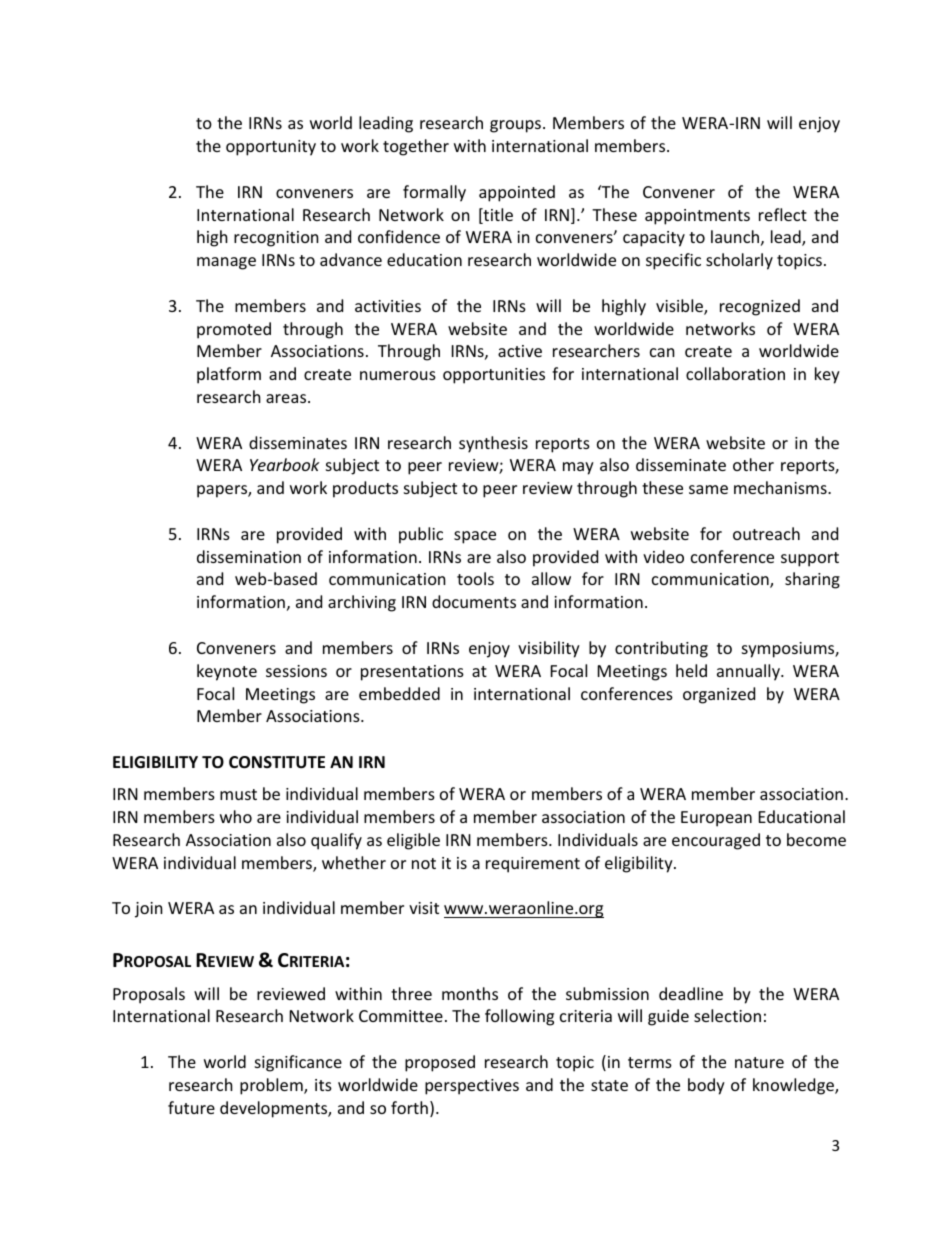  What do you see at coordinates (227, 672) in the screenshot?
I see `keynote` at bounding box center [227, 672].
